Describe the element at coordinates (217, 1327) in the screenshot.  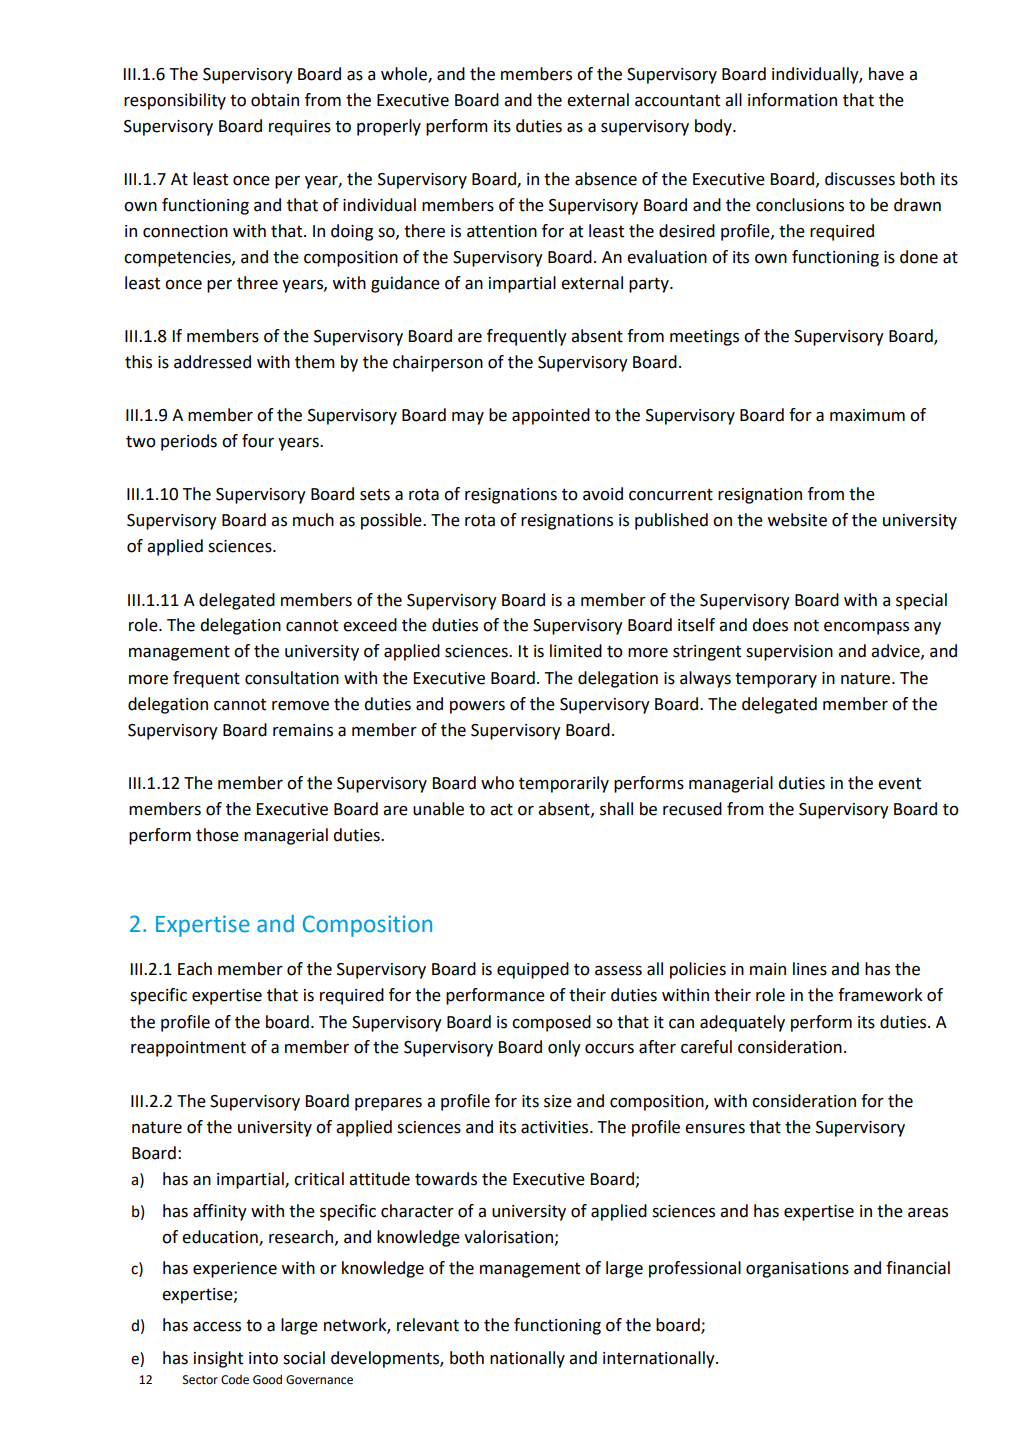
I see `access` at that location.
